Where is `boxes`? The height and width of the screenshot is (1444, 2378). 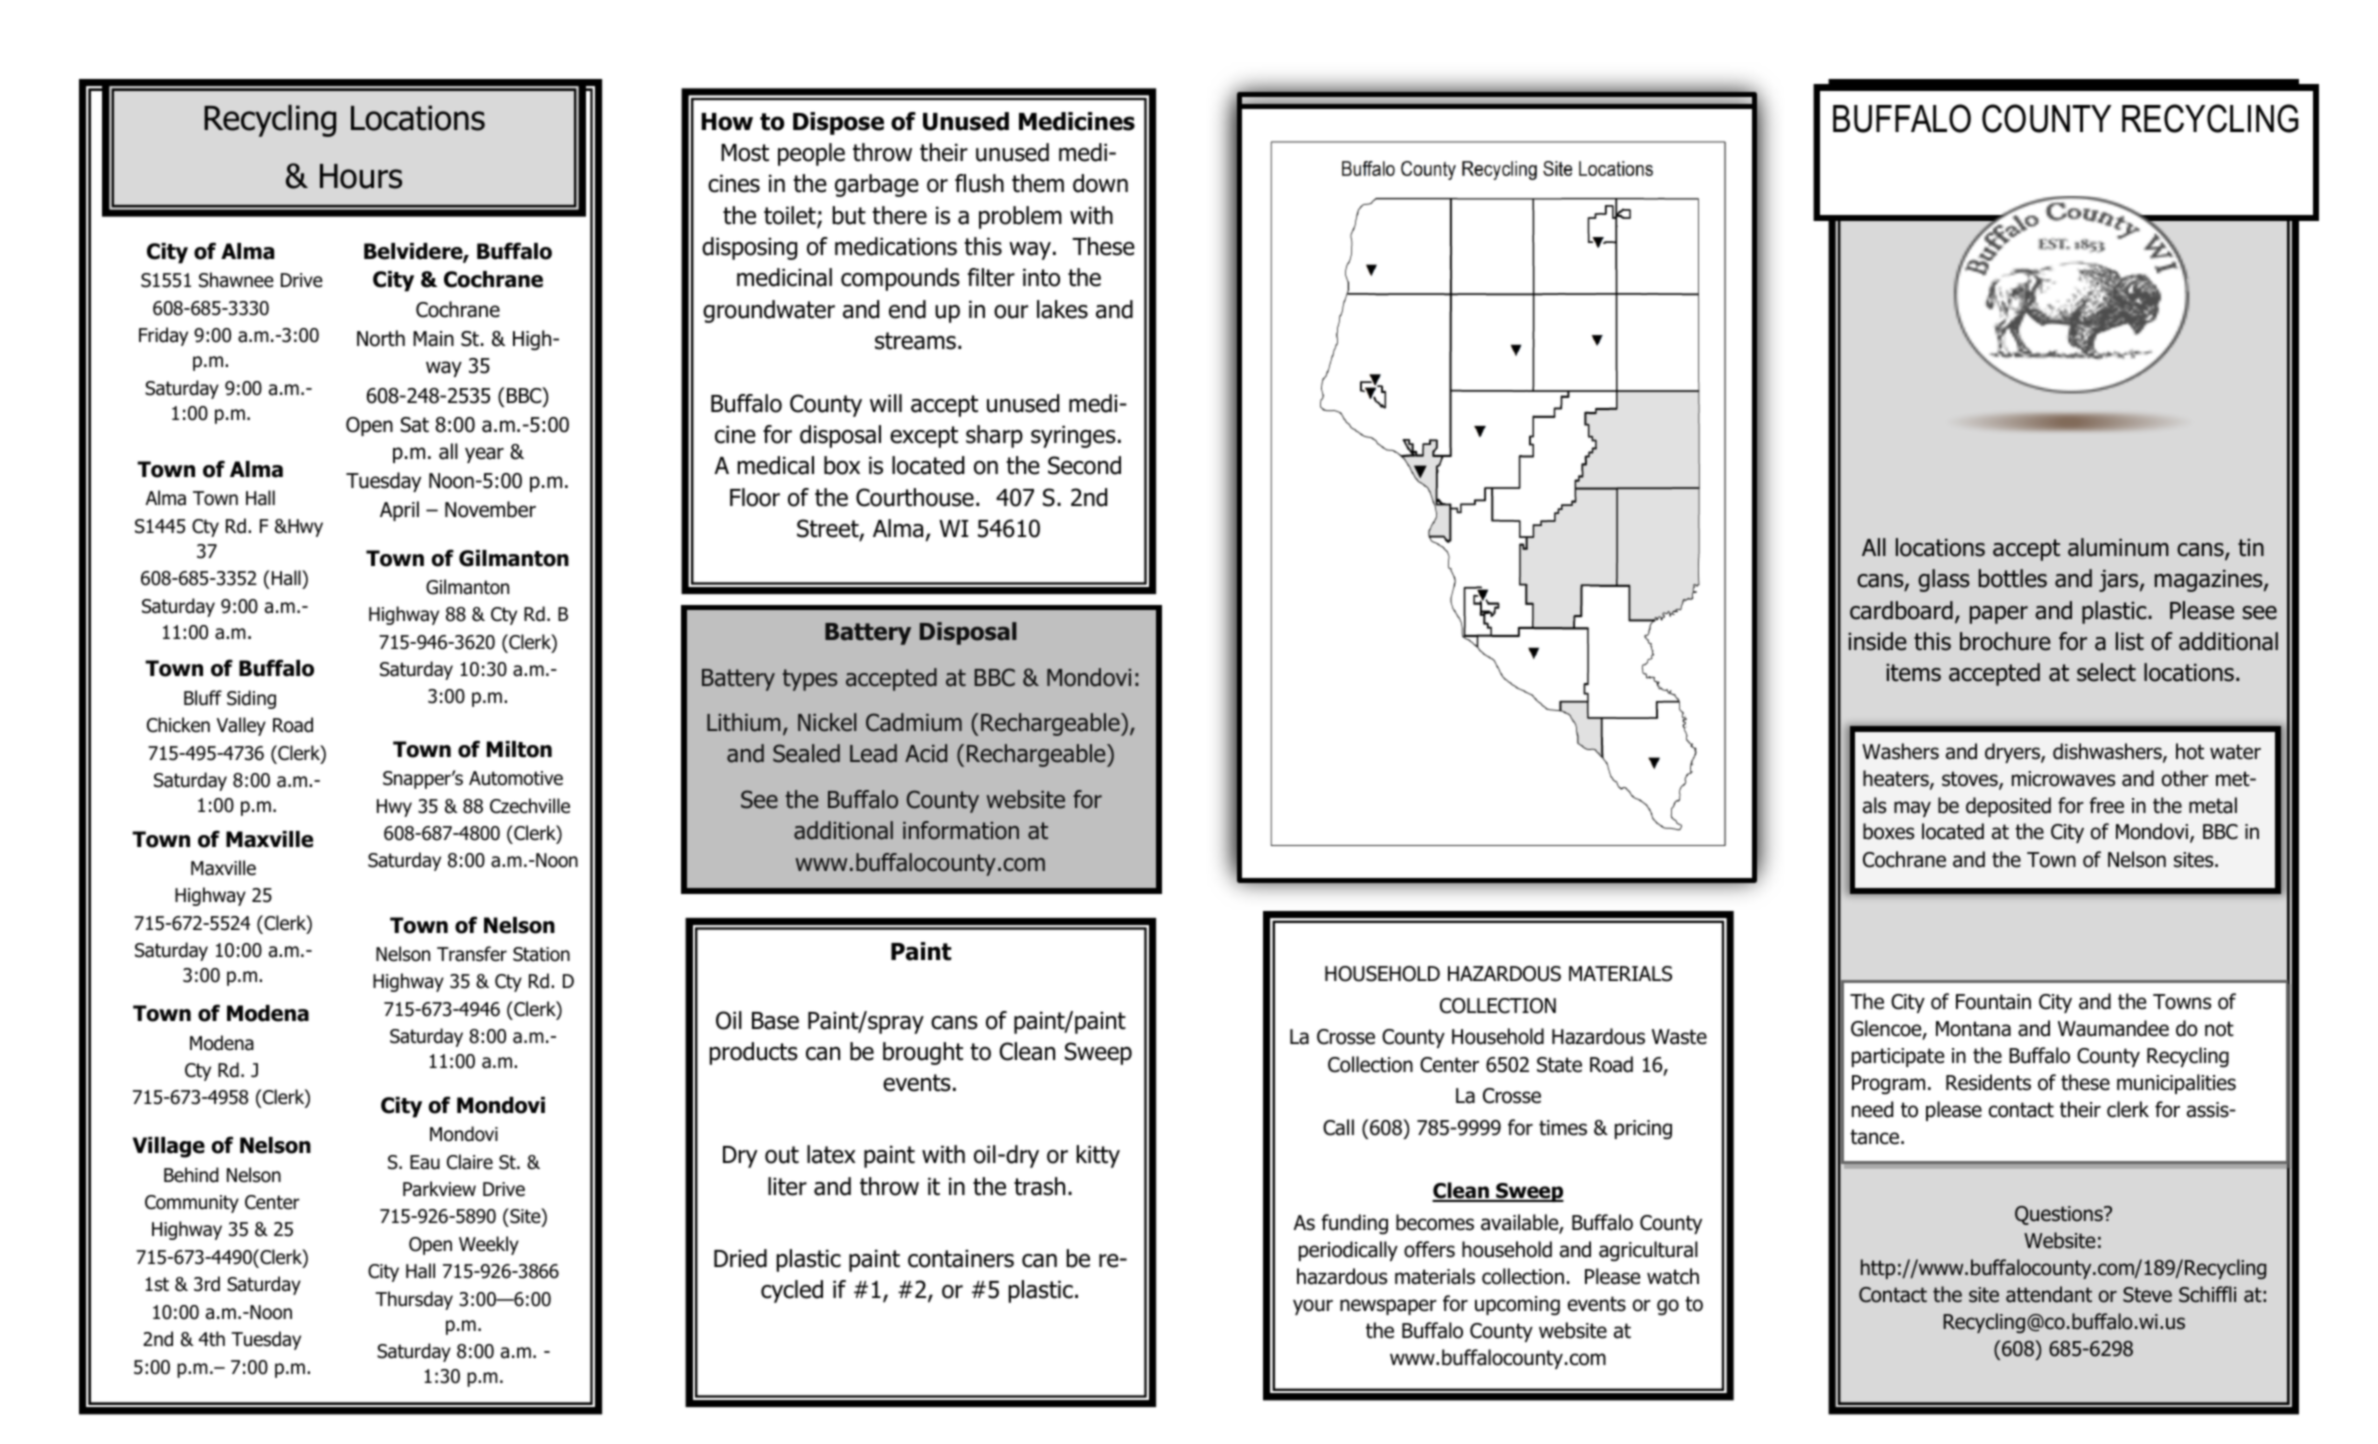 boxes is located at coordinates (1888, 831).
